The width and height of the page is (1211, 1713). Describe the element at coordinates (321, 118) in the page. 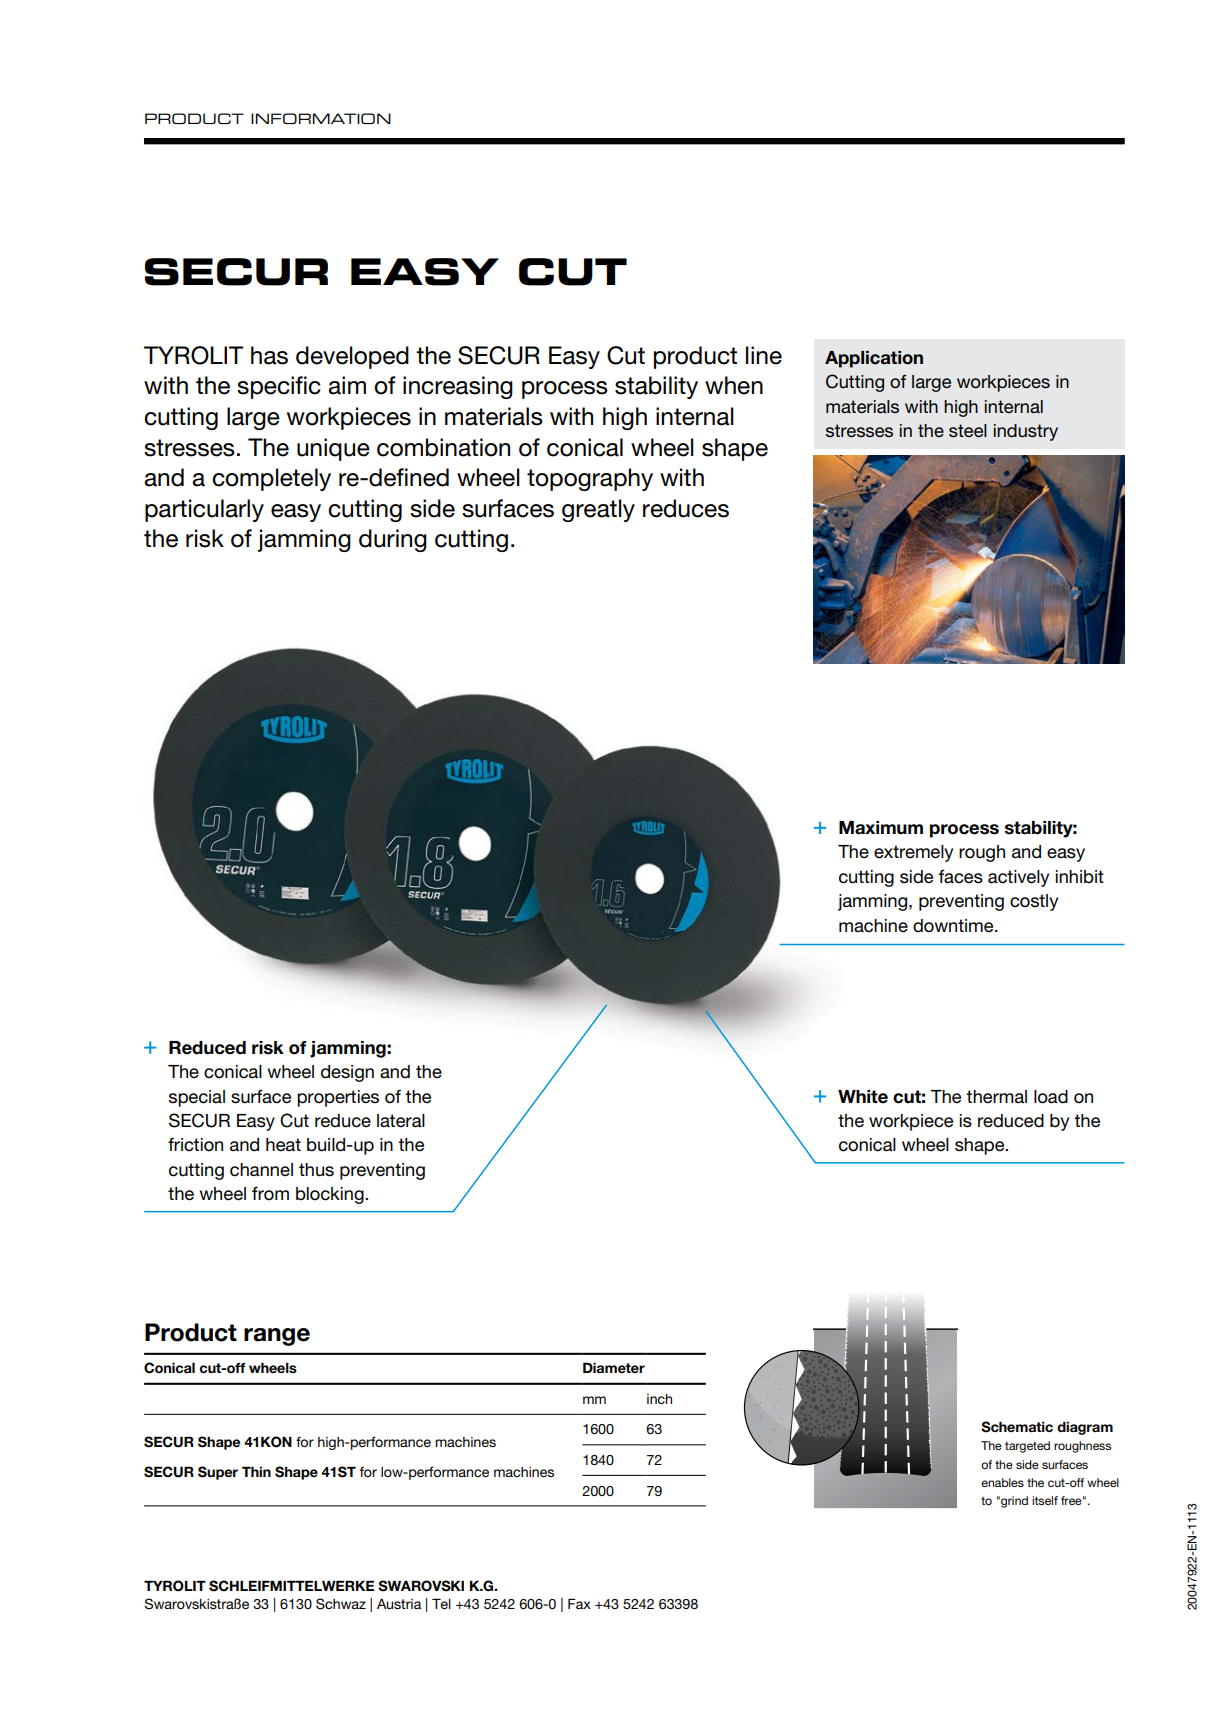

I see `INFORMATION` at that location.
